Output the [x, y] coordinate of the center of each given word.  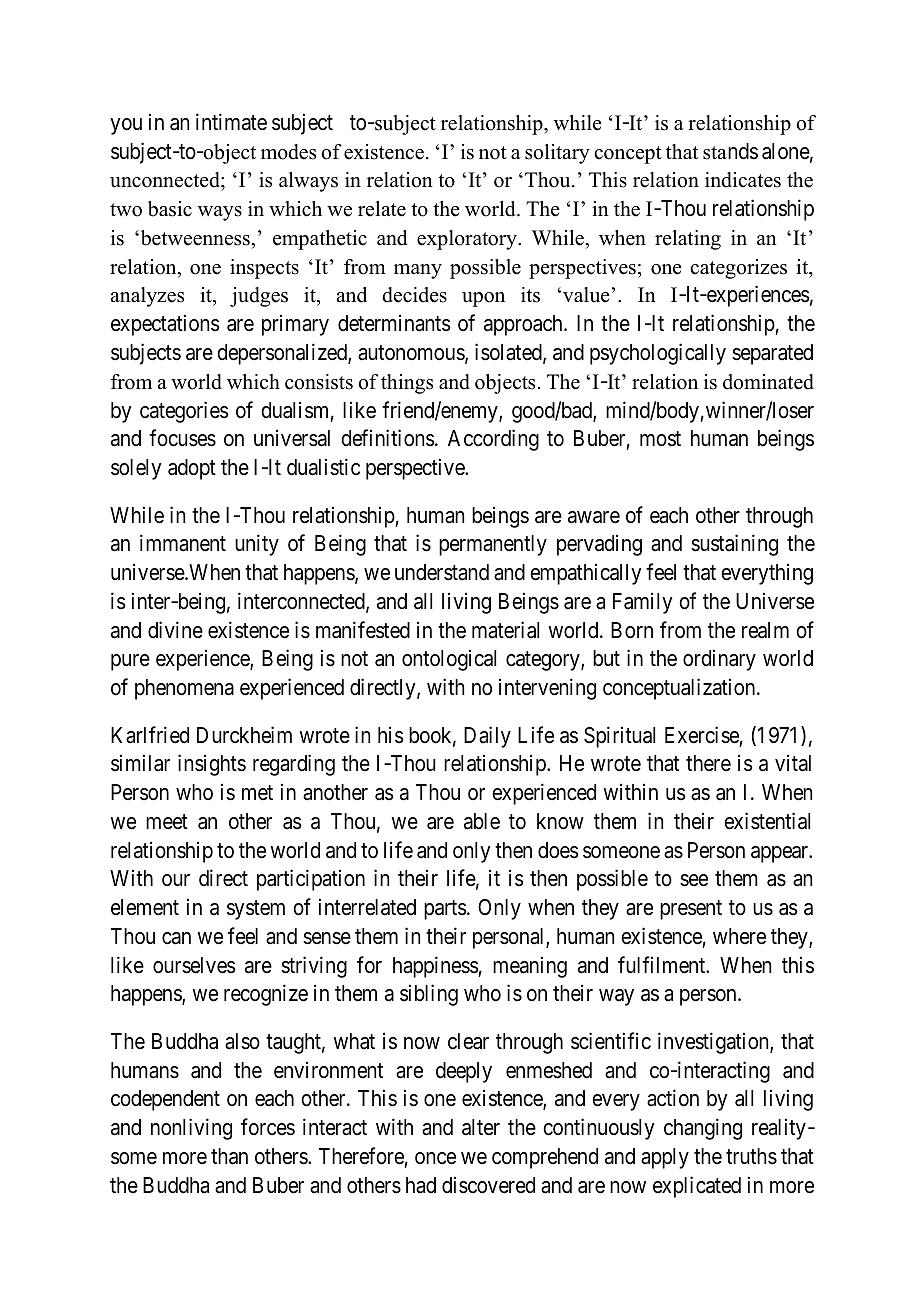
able [482, 821]
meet [167, 822]
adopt [192, 469]
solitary [557, 154]
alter [481, 1127]
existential [767, 821]
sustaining [734, 545]
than [229, 1156]
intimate [231, 122]
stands [730, 151]
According [493, 440]
